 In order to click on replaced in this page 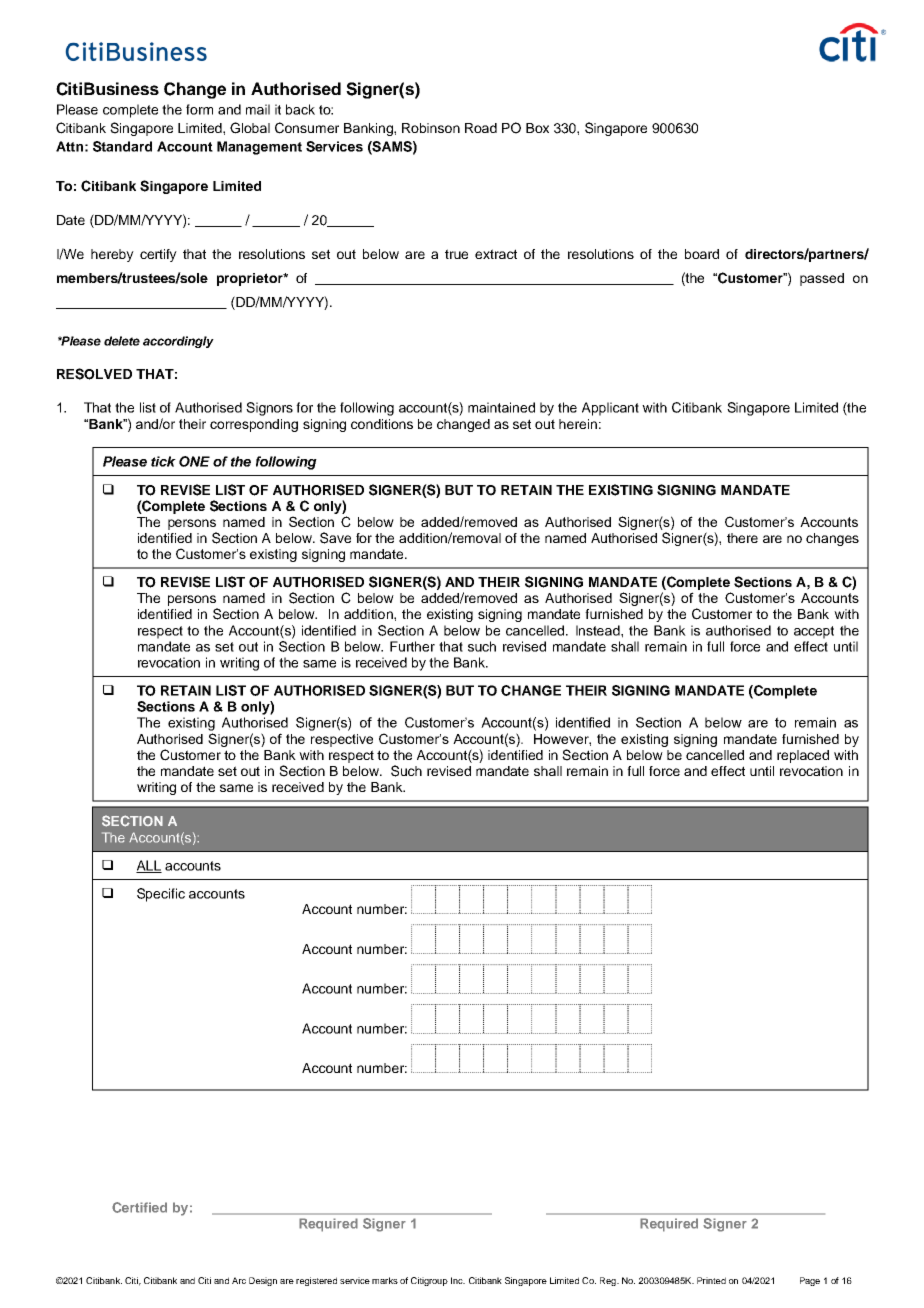, I will do `click(803, 756)`.
